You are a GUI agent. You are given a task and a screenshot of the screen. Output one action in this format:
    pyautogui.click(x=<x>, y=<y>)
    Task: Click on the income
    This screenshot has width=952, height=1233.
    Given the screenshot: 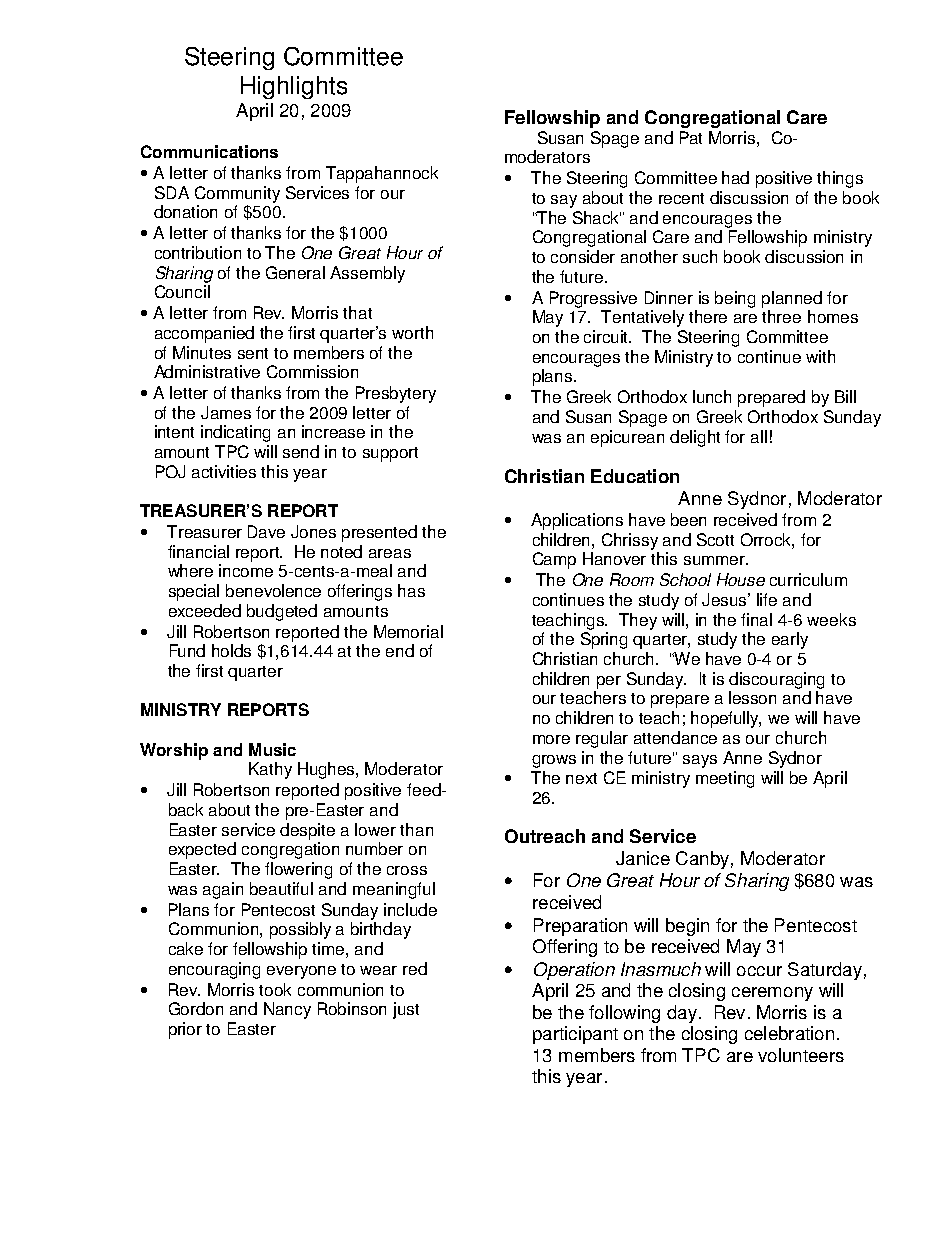 What is the action you would take?
    pyautogui.click(x=246, y=570)
